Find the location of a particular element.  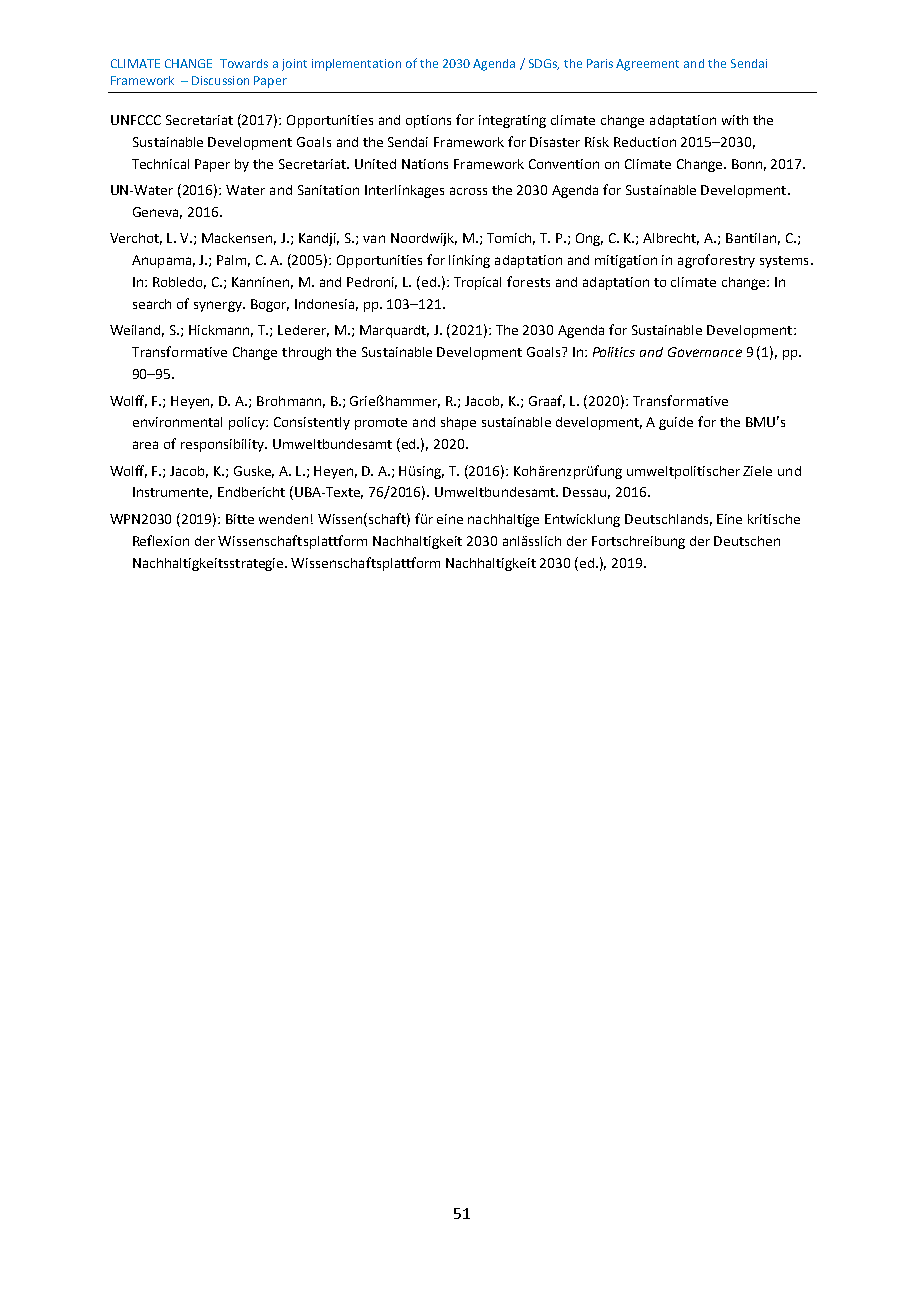

Bitte is located at coordinates (240, 519).
